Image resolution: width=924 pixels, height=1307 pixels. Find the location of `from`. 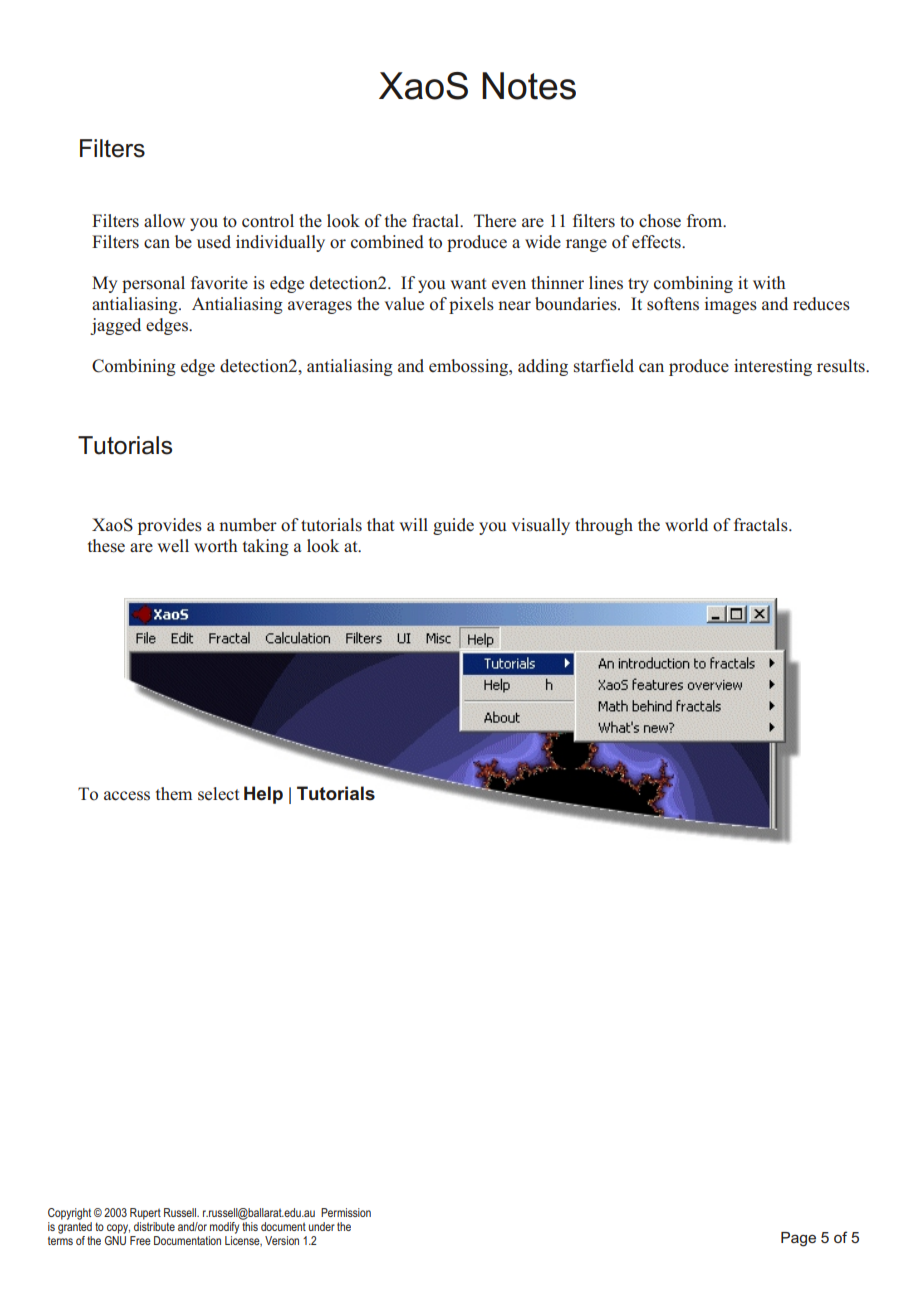

from is located at coordinates (706, 221).
